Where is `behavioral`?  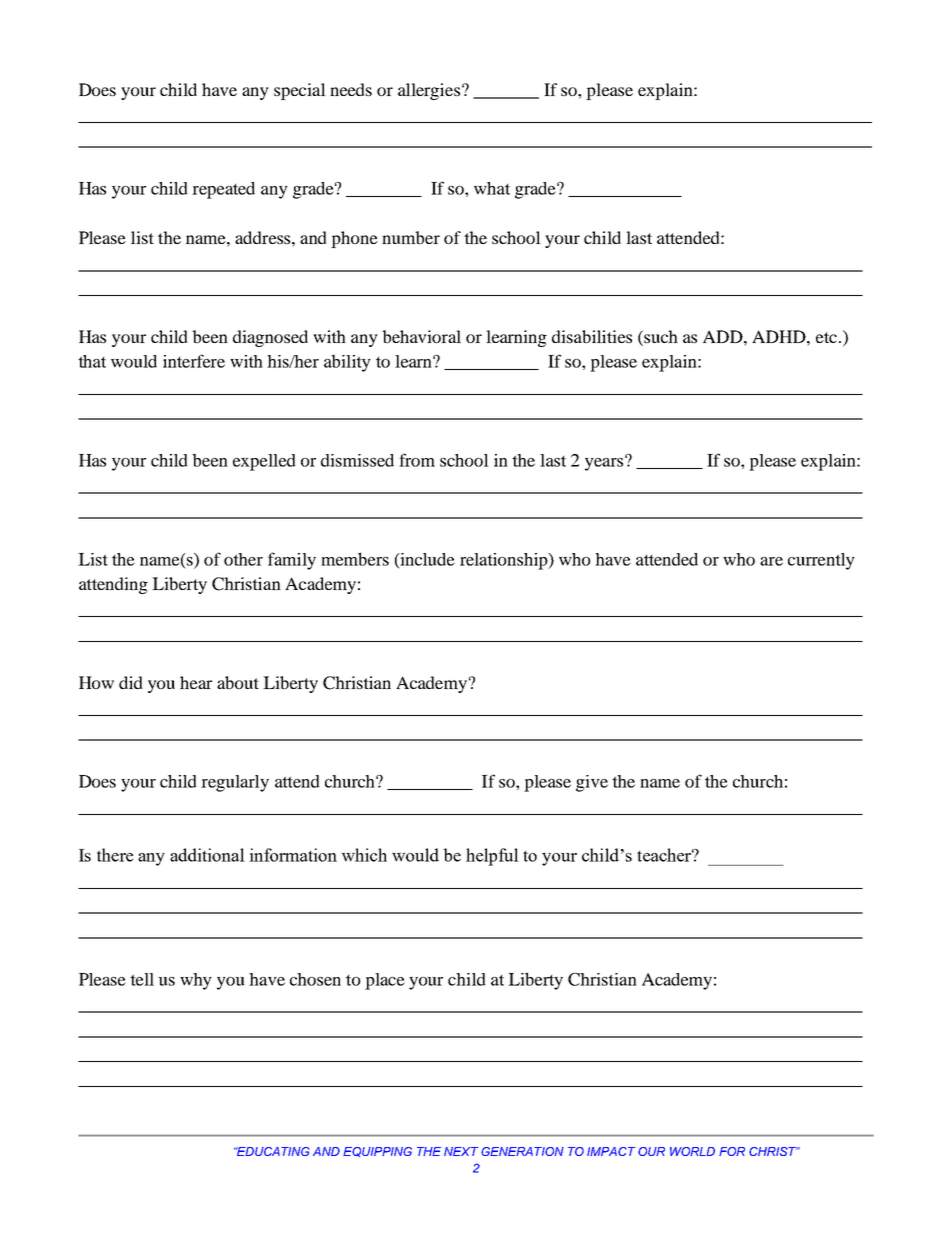
behavioral is located at coordinates (421, 336).
